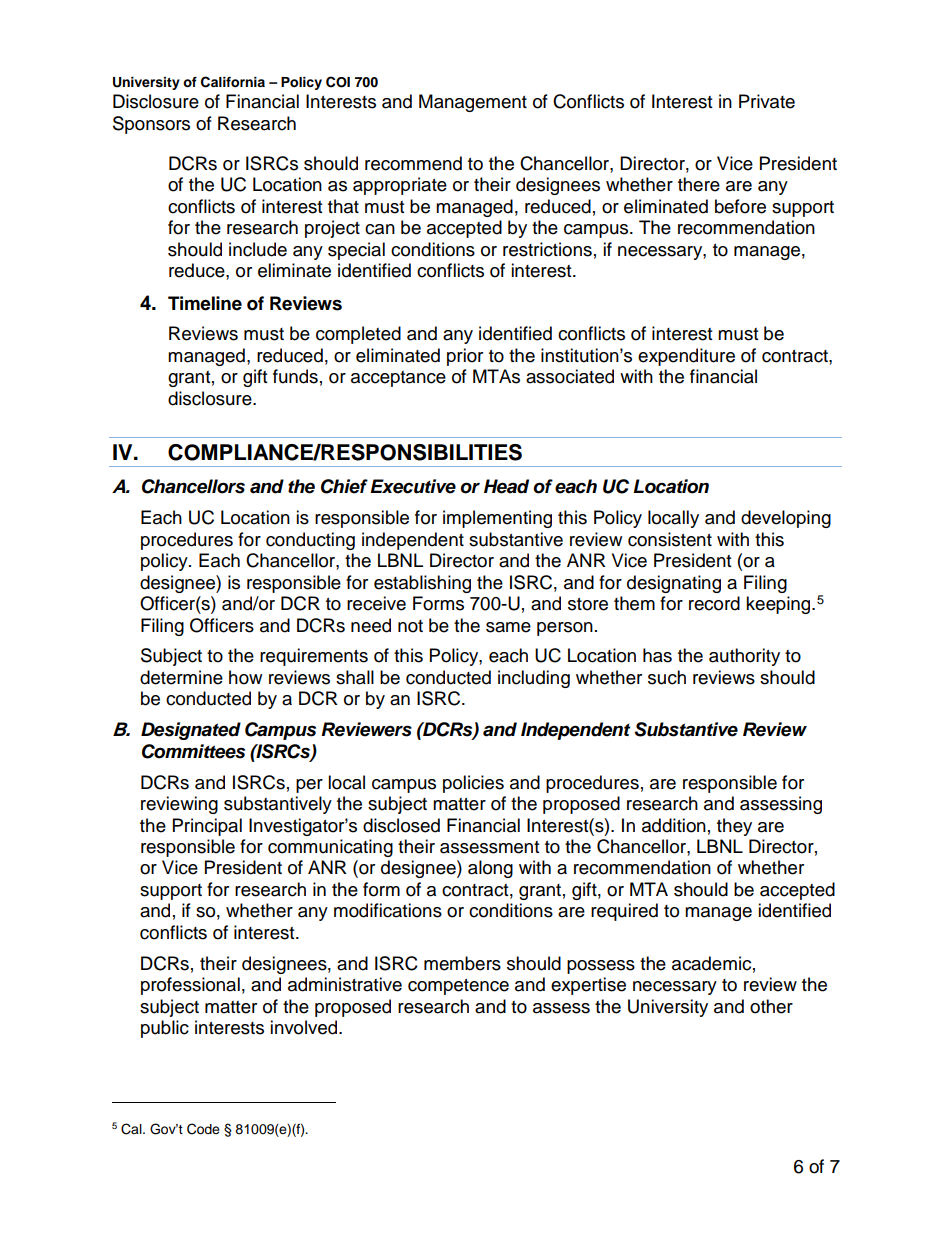 Image resolution: width=952 pixels, height=1233 pixels. I want to click on California, so click(233, 82).
